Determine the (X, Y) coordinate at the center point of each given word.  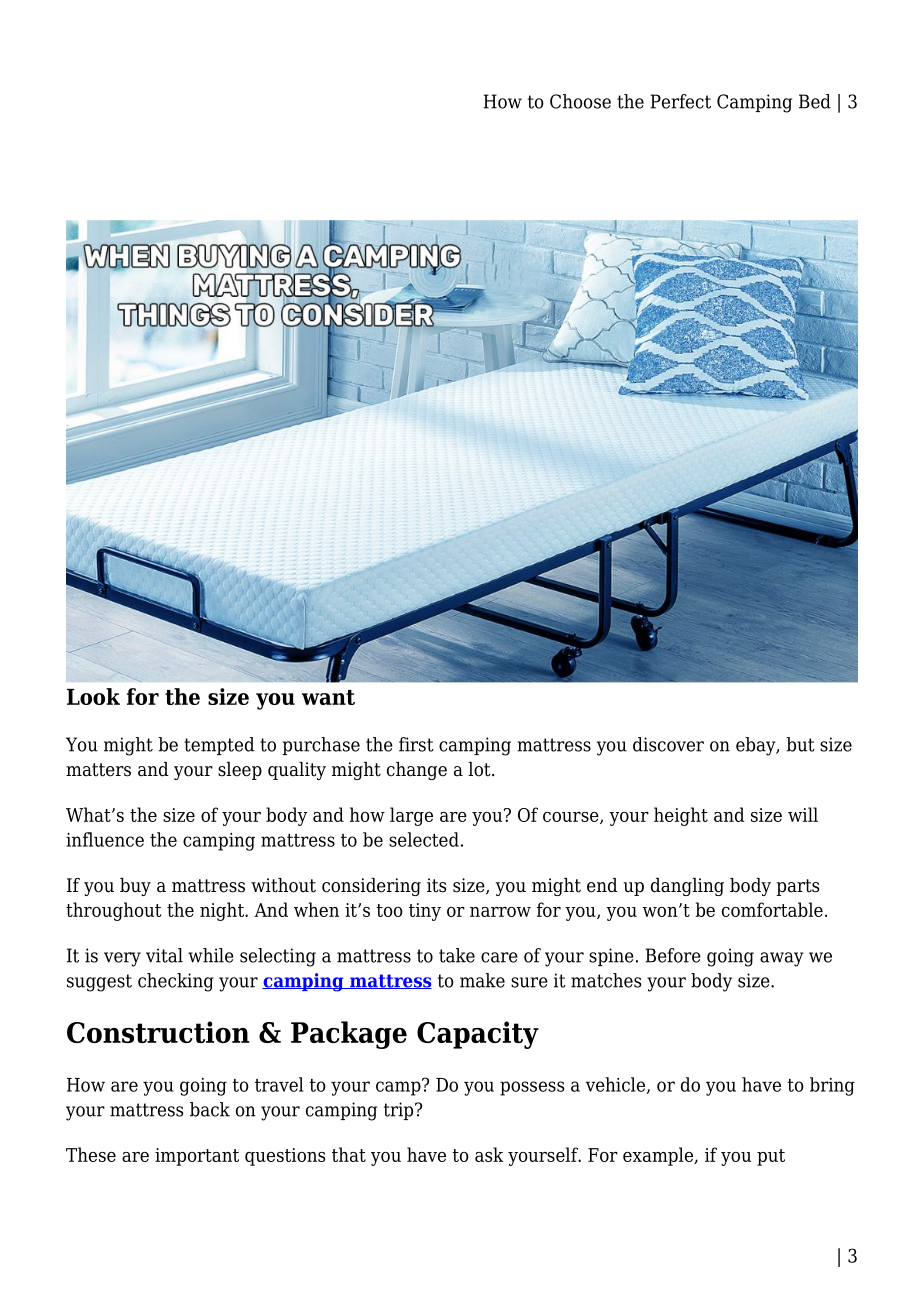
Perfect (680, 101)
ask (489, 1154)
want (328, 697)
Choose (580, 101)
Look (93, 696)
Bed (815, 101)
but (800, 744)
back (210, 1109)
